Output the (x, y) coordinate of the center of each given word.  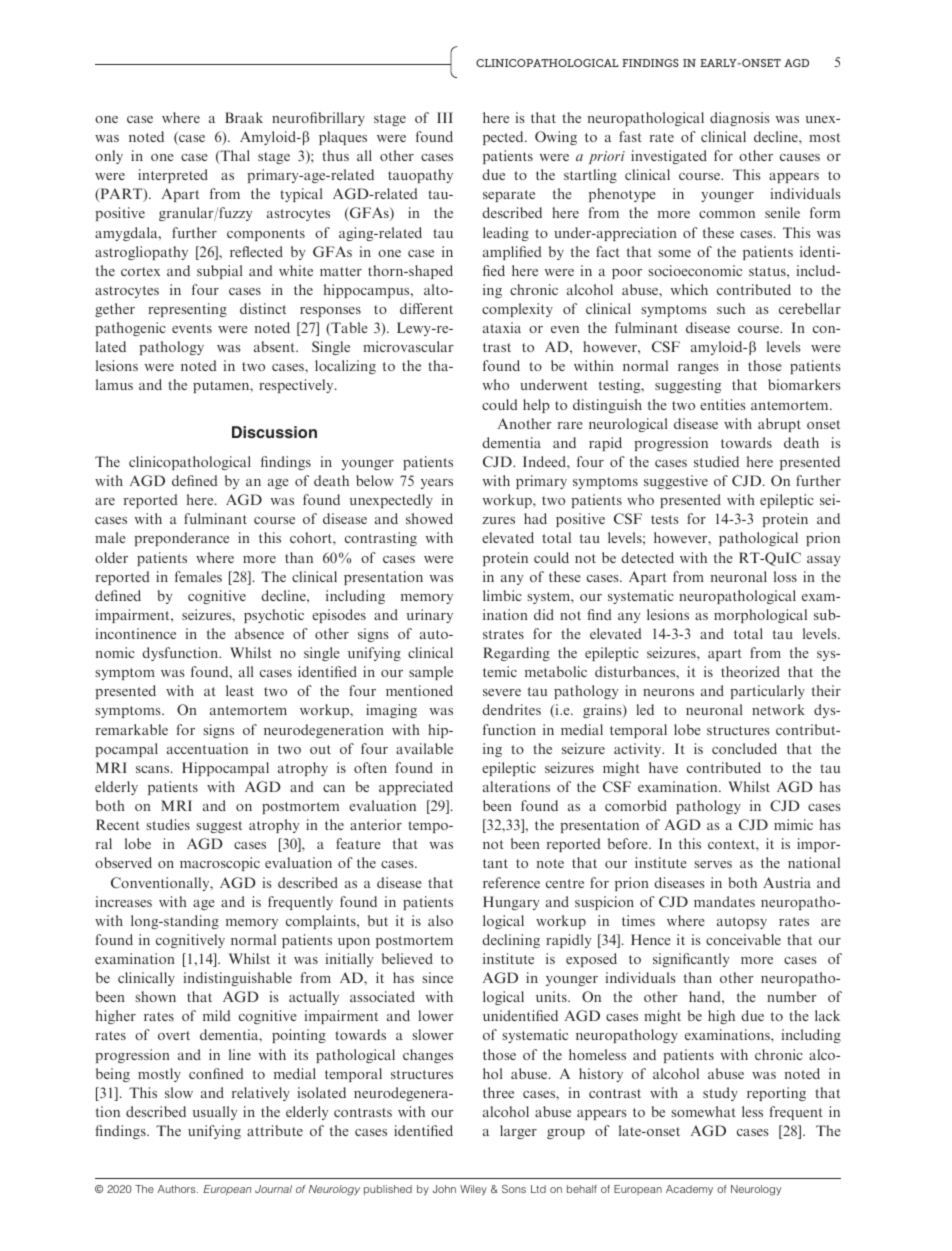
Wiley (473, 1190)
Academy (689, 1190)
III (445, 117)
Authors (178, 1189)
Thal (234, 157)
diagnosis (739, 119)
